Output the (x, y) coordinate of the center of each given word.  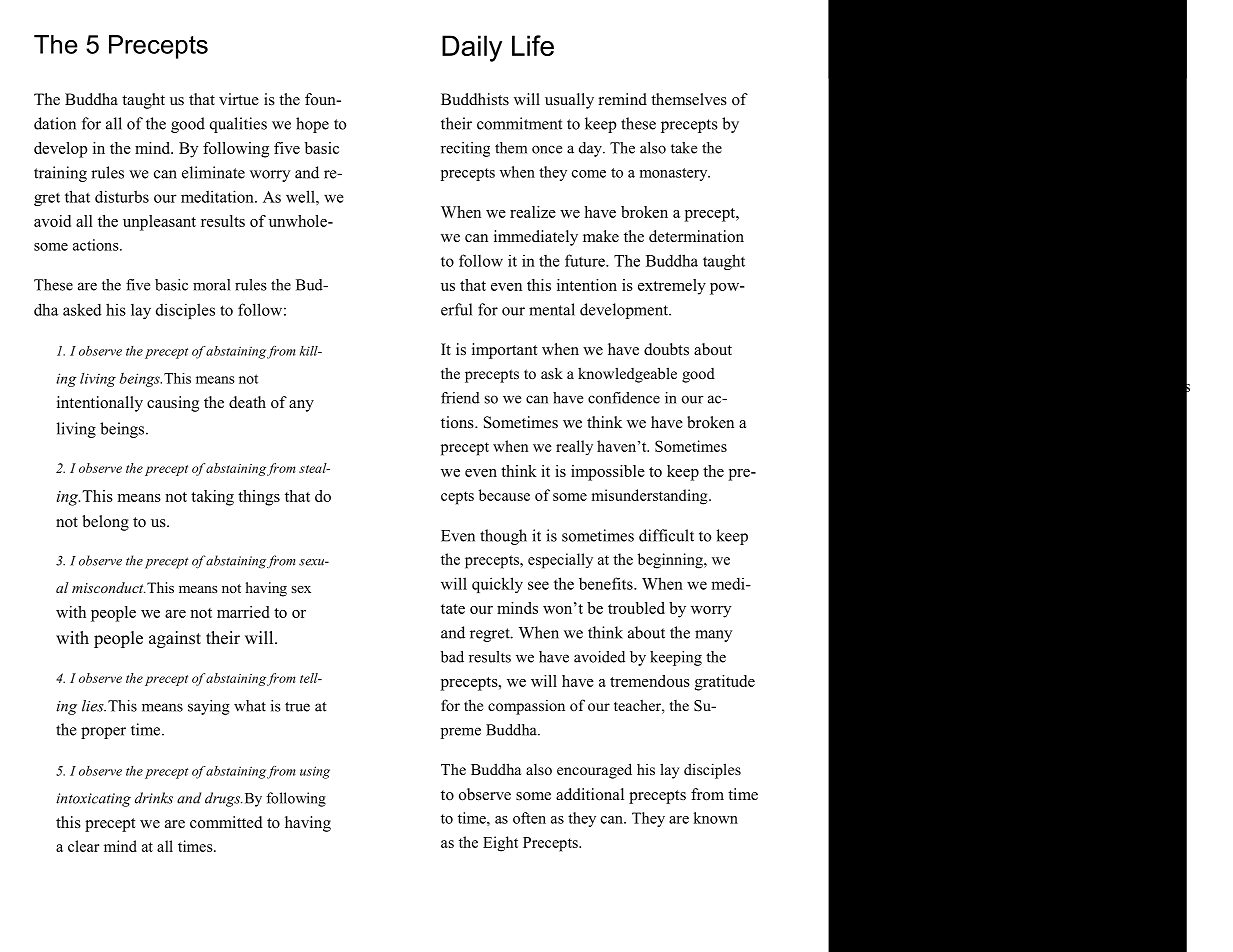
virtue (239, 99)
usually (569, 101)
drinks (154, 798)
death (247, 402)
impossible (608, 473)
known (716, 818)
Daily (472, 48)
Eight (500, 844)
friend (460, 398)
